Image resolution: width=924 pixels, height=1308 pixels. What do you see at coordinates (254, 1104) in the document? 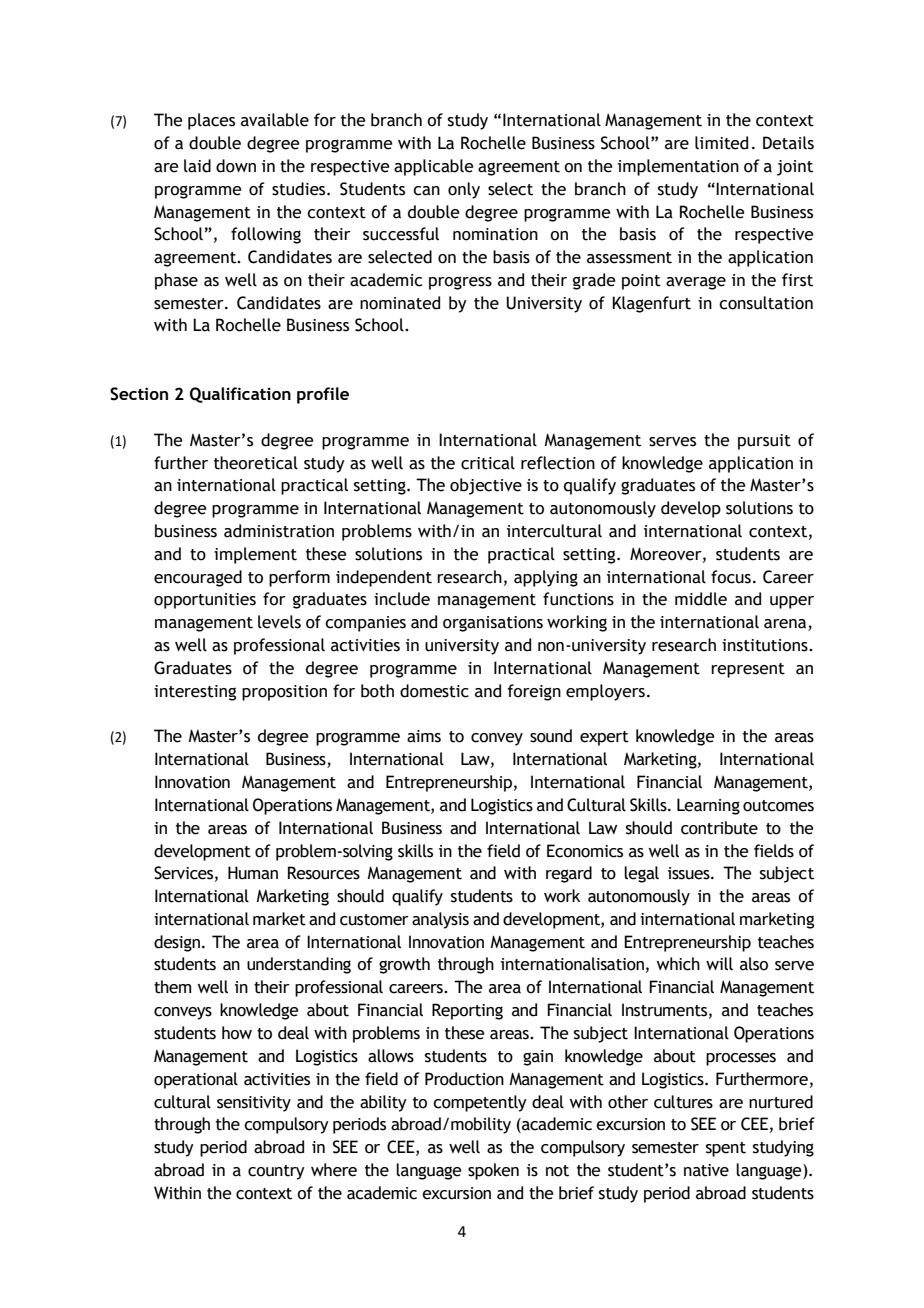
I see `sensitivity` at bounding box center [254, 1104].
